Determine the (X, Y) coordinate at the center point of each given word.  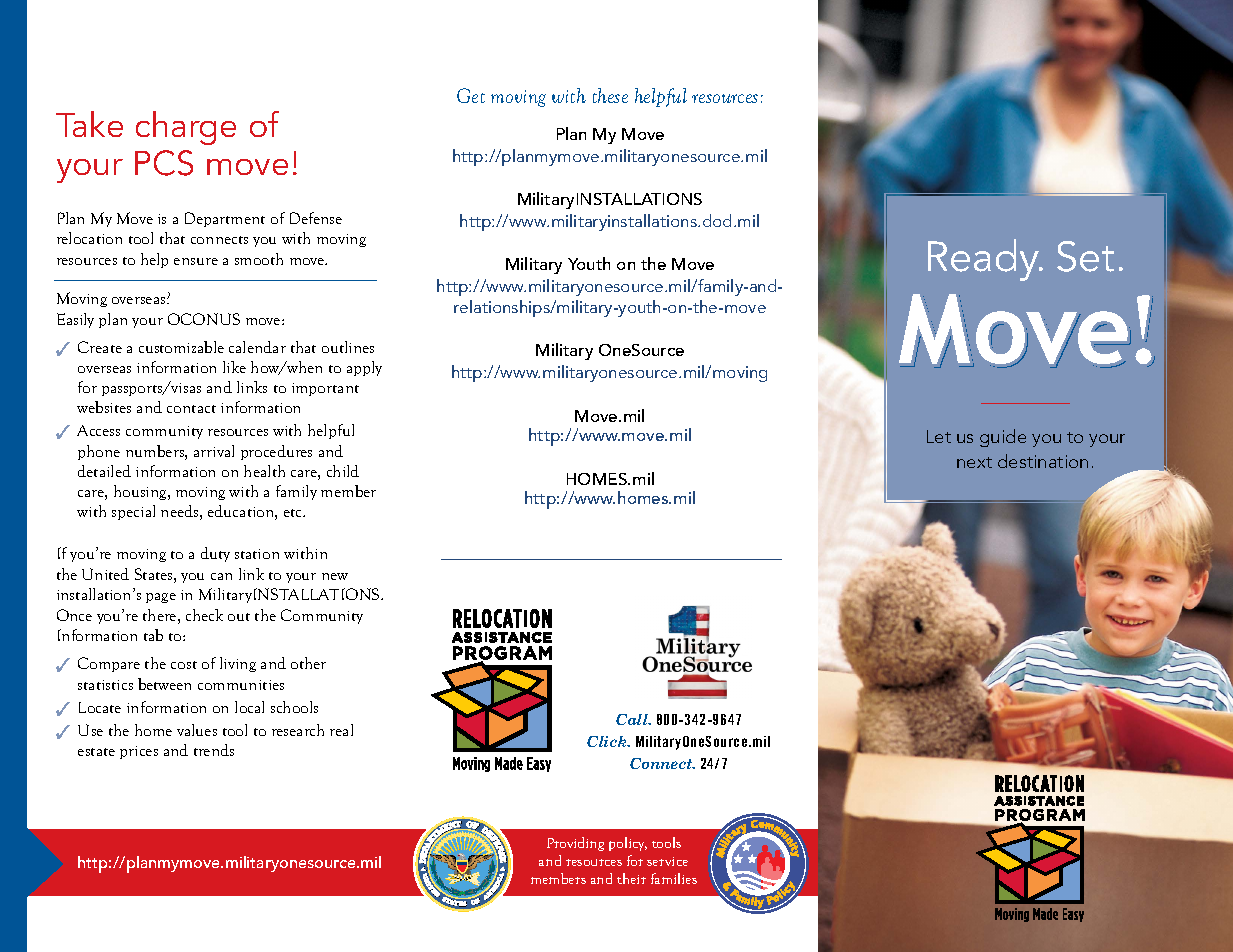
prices (139, 752)
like (234, 367)
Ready (985, 260)
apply (364, 368)
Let (939, 436)
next (974, 462)
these (610, 95)
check (204, 615)
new (335, 576)
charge (186, 128)
